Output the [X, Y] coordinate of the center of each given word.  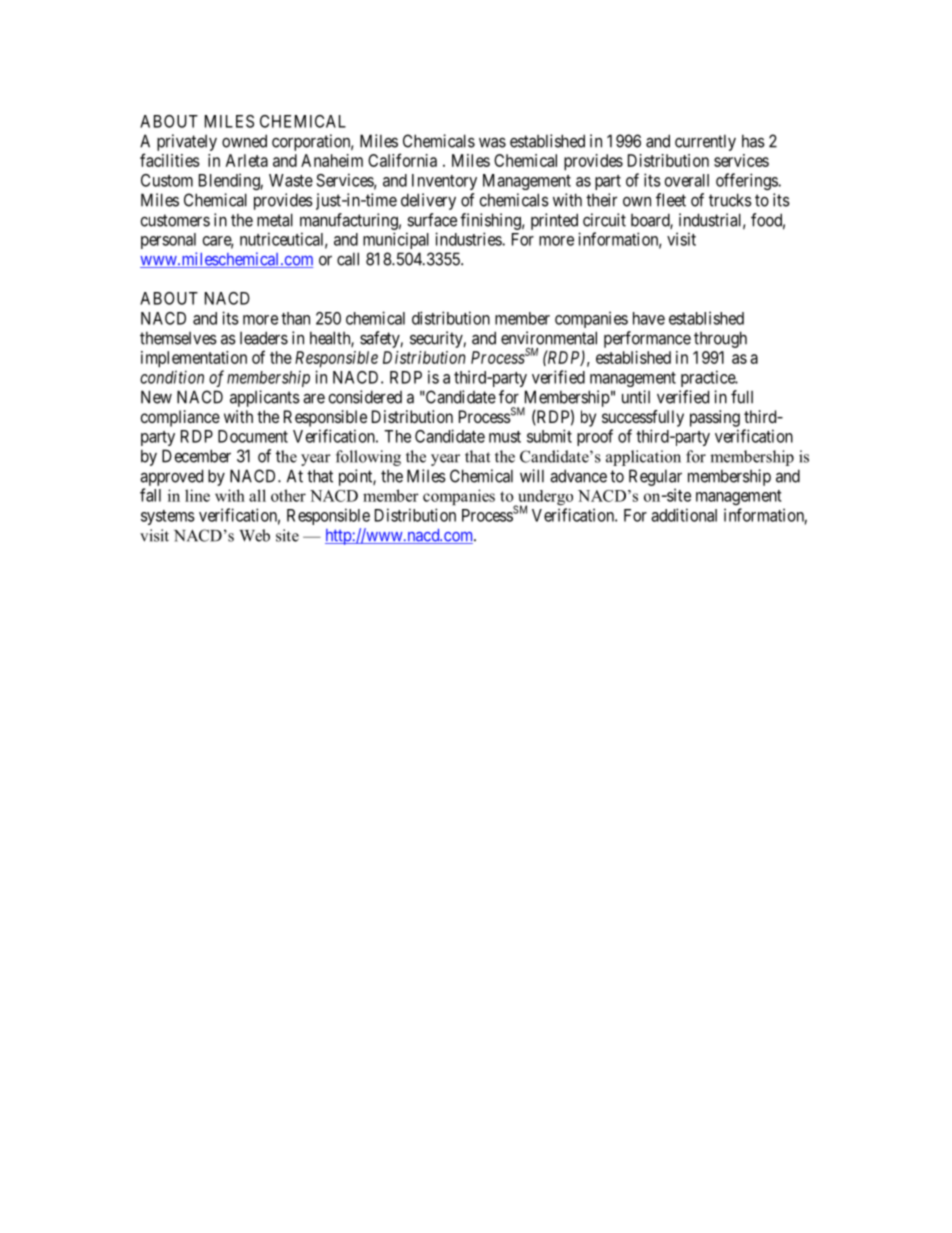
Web [254, 535]
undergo [544, 499]
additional [684, 515]
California [402, 160]
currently [705, 142]
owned [244, 141]
